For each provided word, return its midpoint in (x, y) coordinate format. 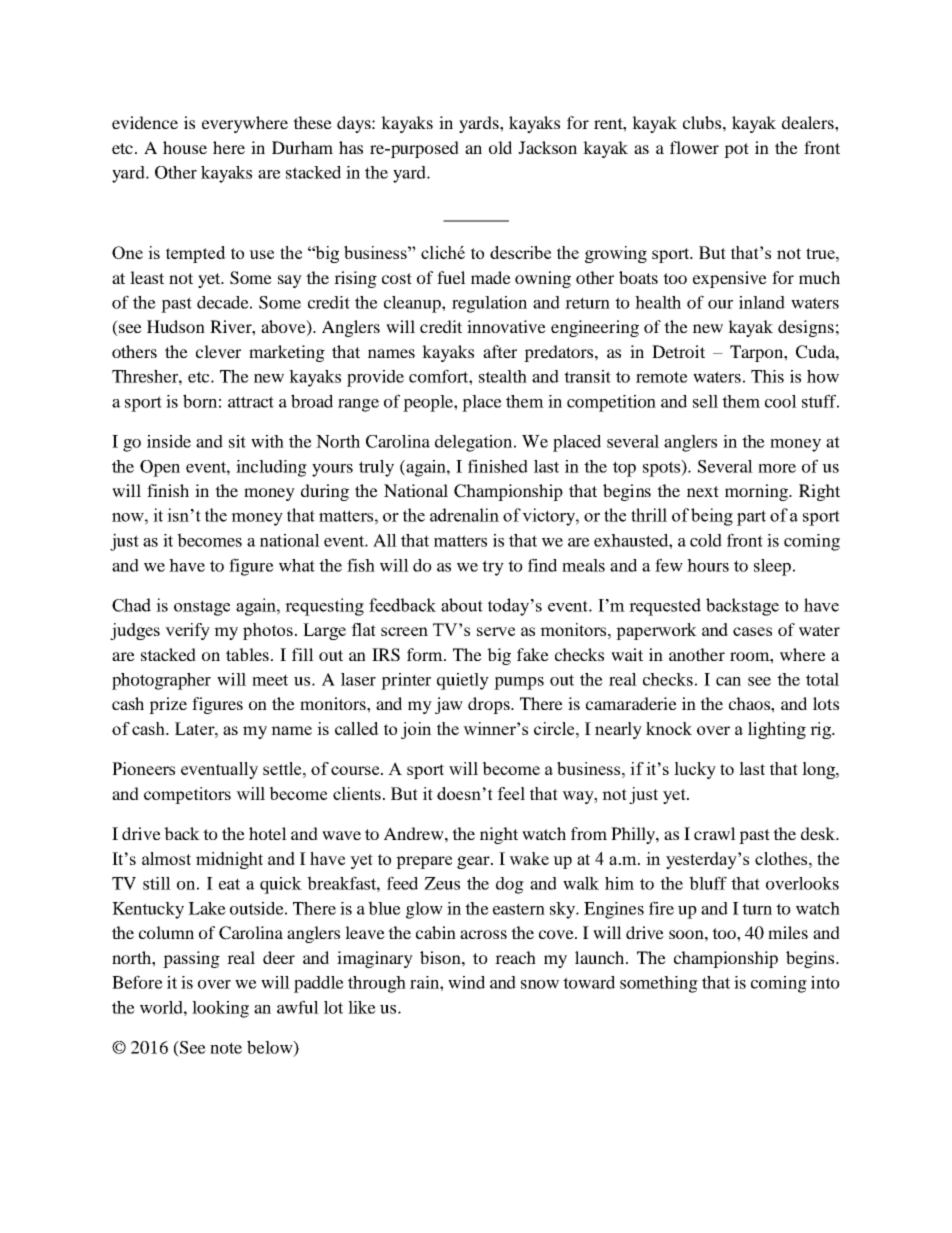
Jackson (547, 147)
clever (218, 351)
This (767, 376)
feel (511, 793)
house (185, 147)
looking (220, 1009)
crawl (715, 833)
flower (694, 147)
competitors (187, 795)
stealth (503, 376)
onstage (202, 608)
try (493, 568)
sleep (772, 567)
